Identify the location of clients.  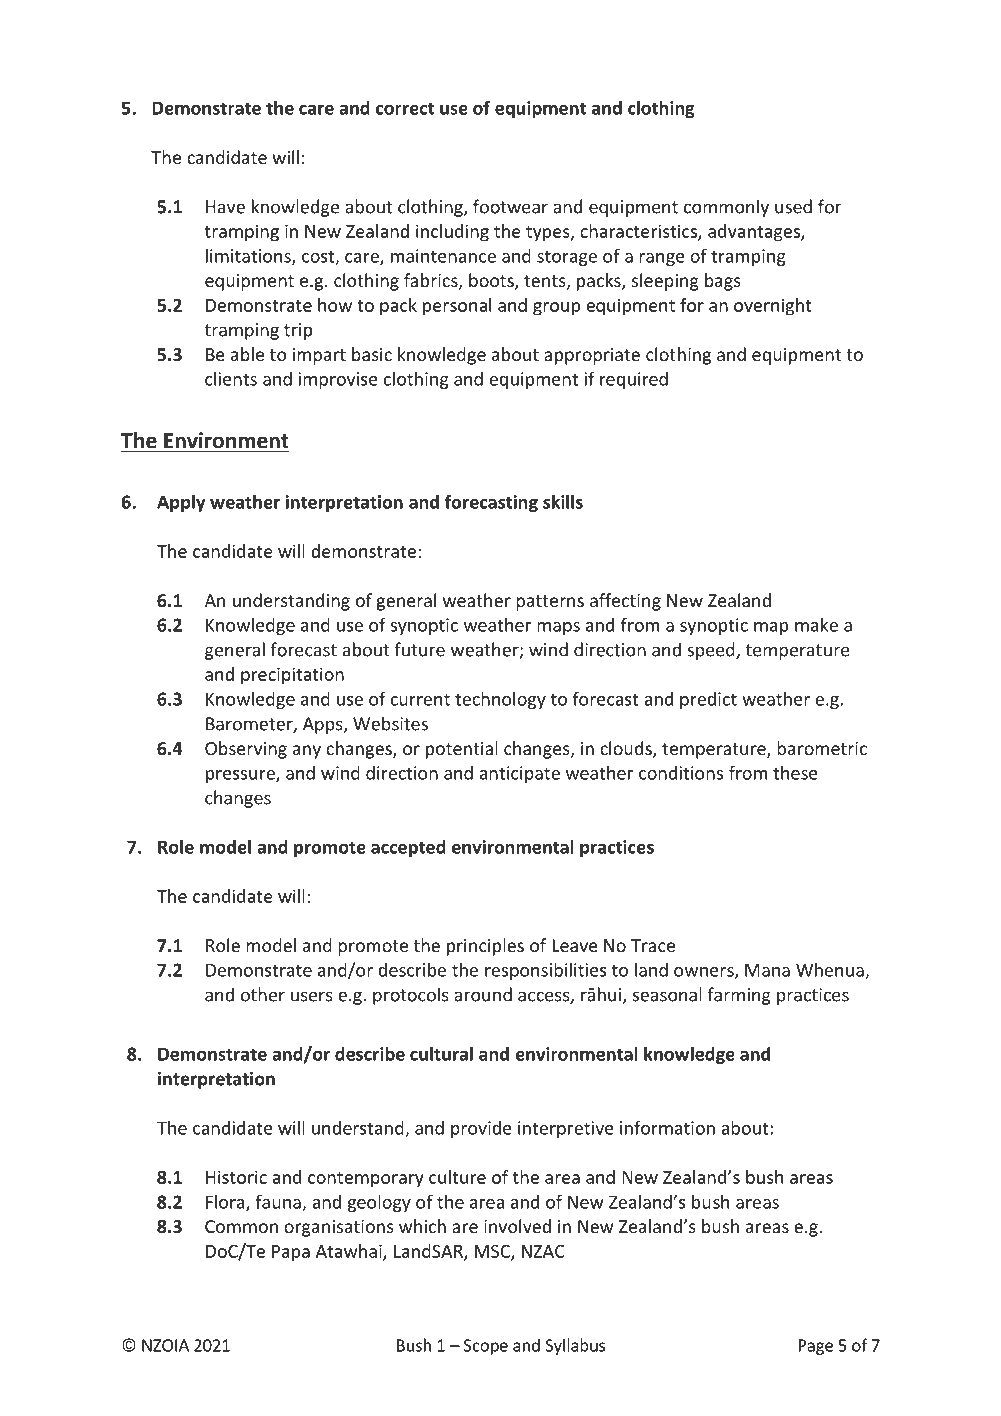
(231, 378).
